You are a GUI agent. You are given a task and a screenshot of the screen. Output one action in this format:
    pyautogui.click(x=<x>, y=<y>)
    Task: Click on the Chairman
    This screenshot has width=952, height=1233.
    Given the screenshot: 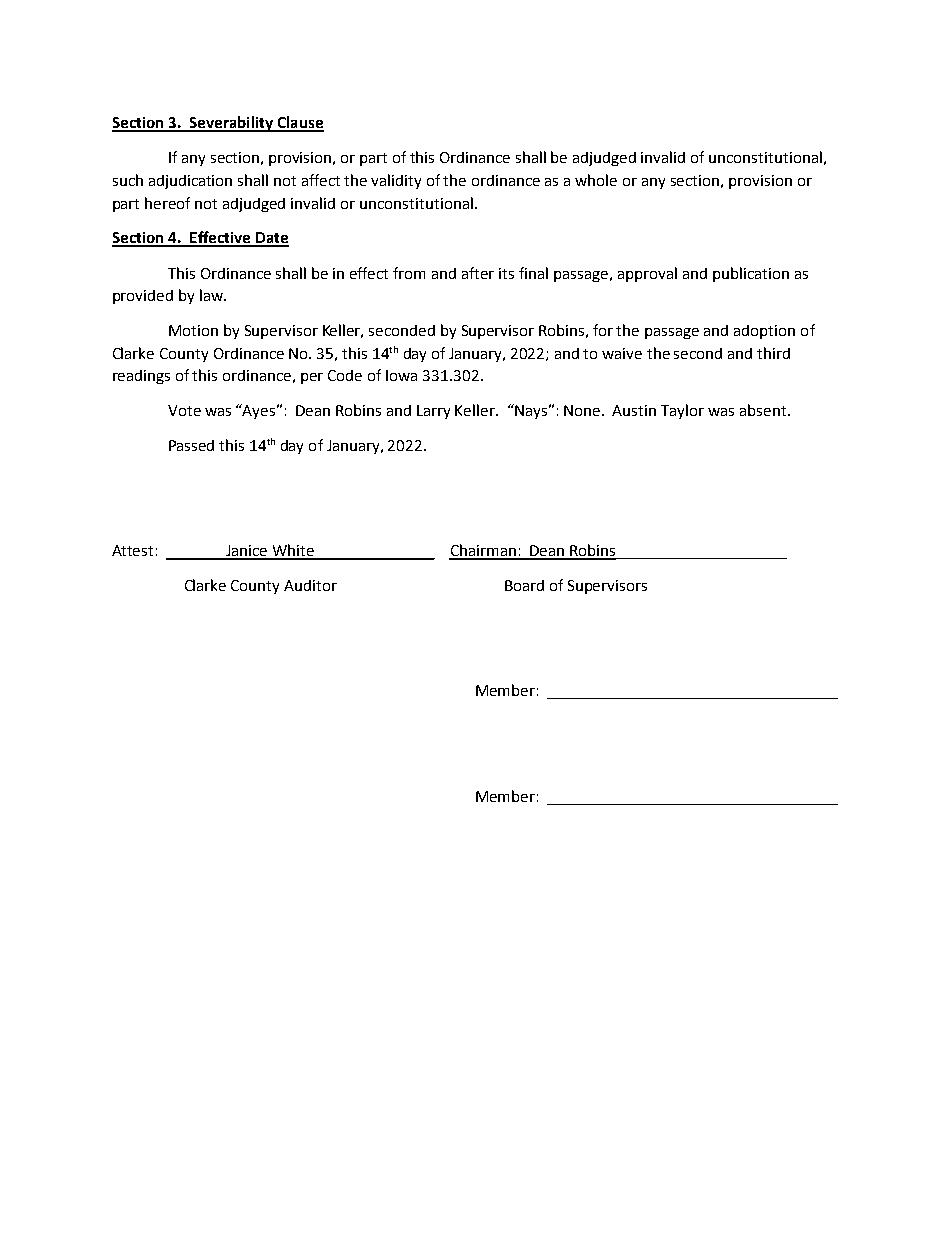 What is the action you would take?
    pyautogui.click(x=483, y=551)
